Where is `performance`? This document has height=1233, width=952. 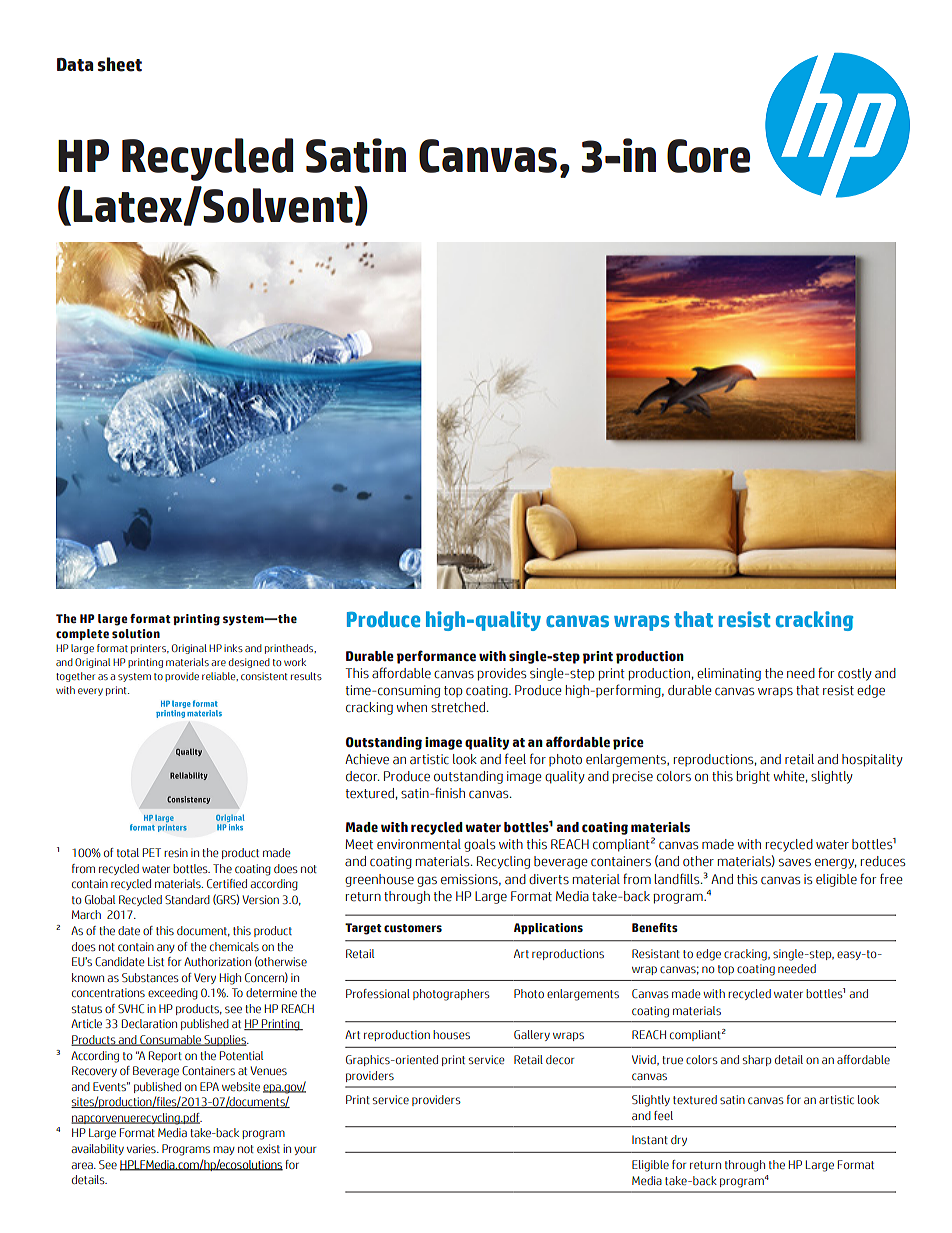 performance is located at coordinates (436, 657).
